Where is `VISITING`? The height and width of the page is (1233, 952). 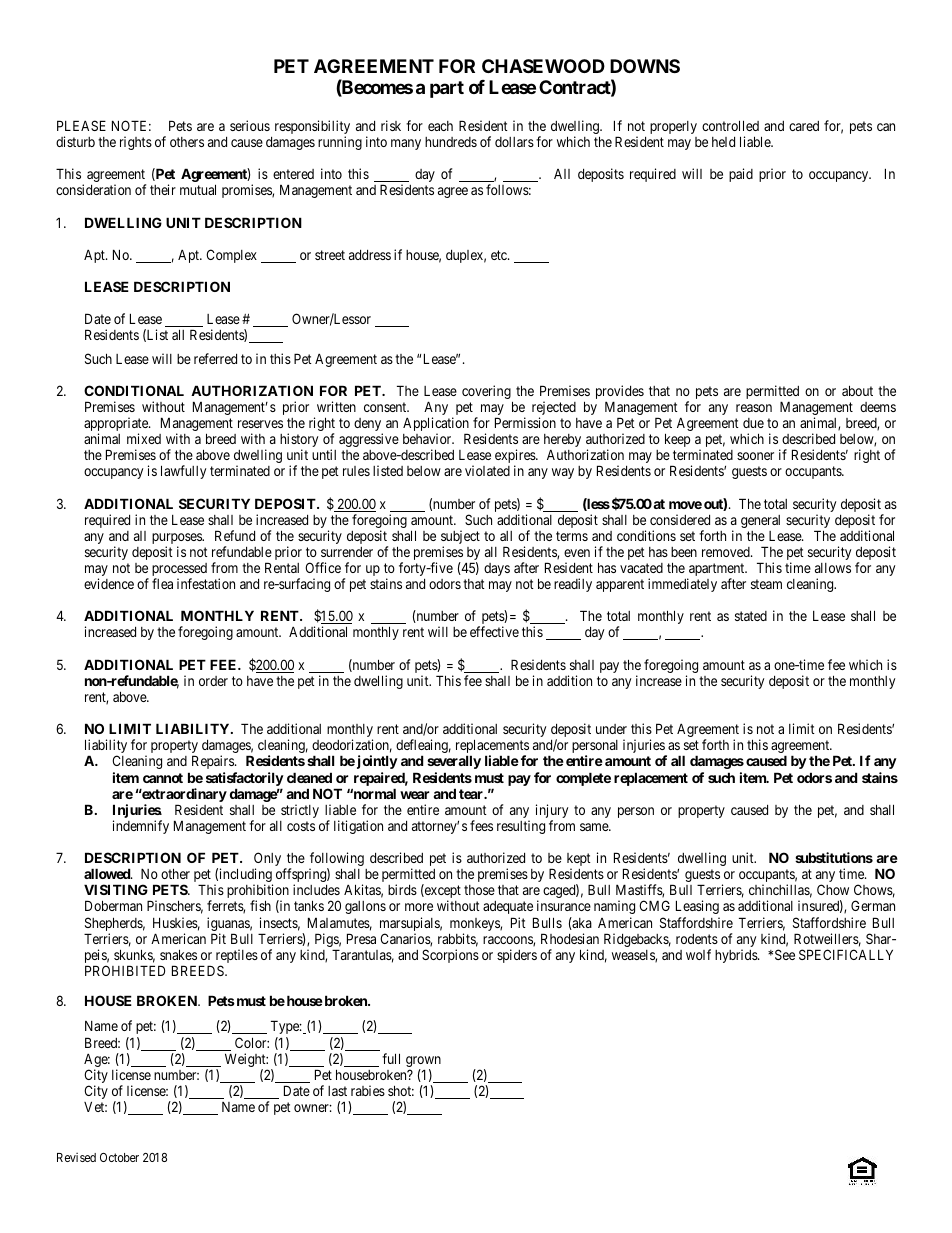
VISITING is located at coordinates (116, 889).
